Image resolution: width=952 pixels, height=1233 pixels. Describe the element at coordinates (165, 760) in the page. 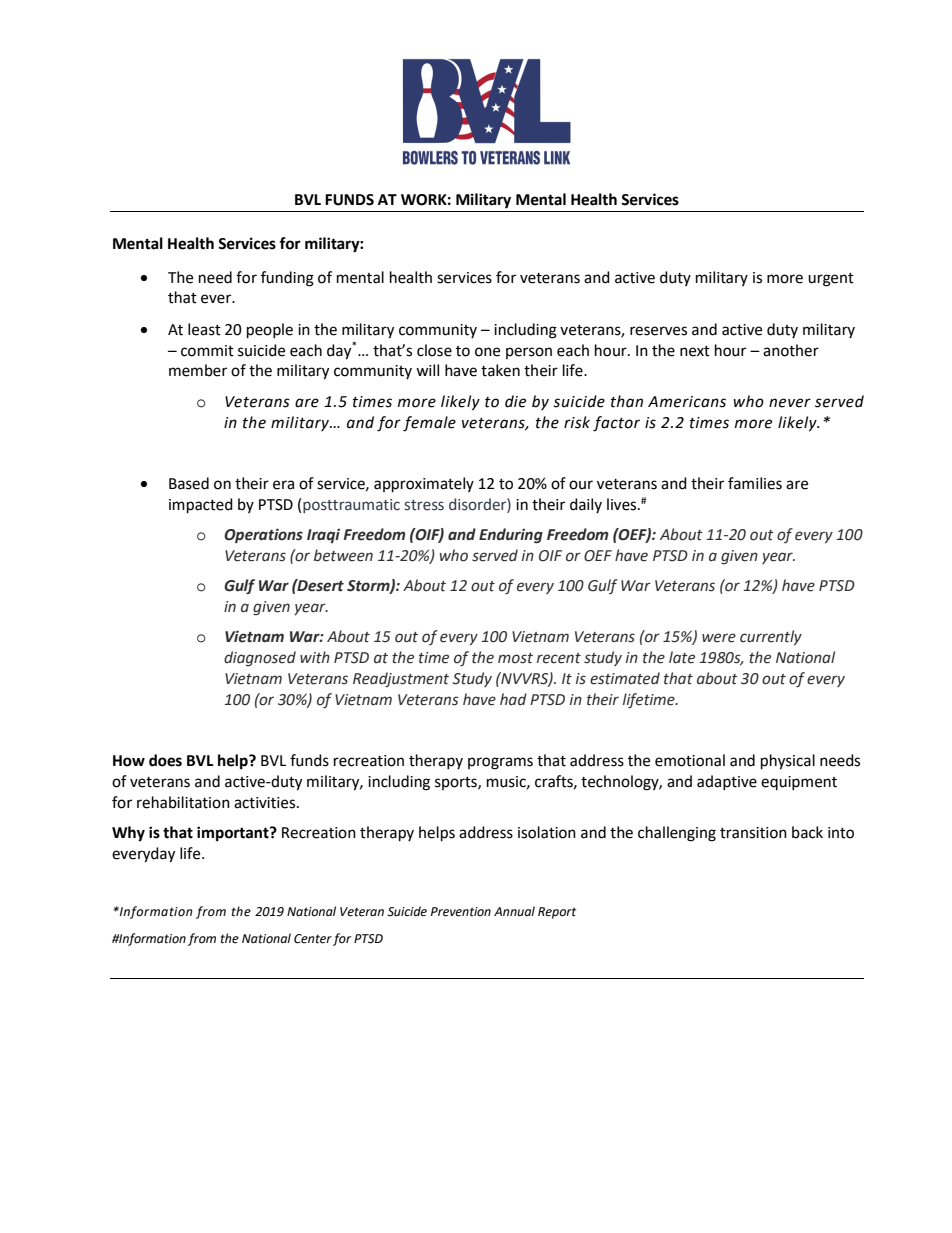

I see `does` at that location.
